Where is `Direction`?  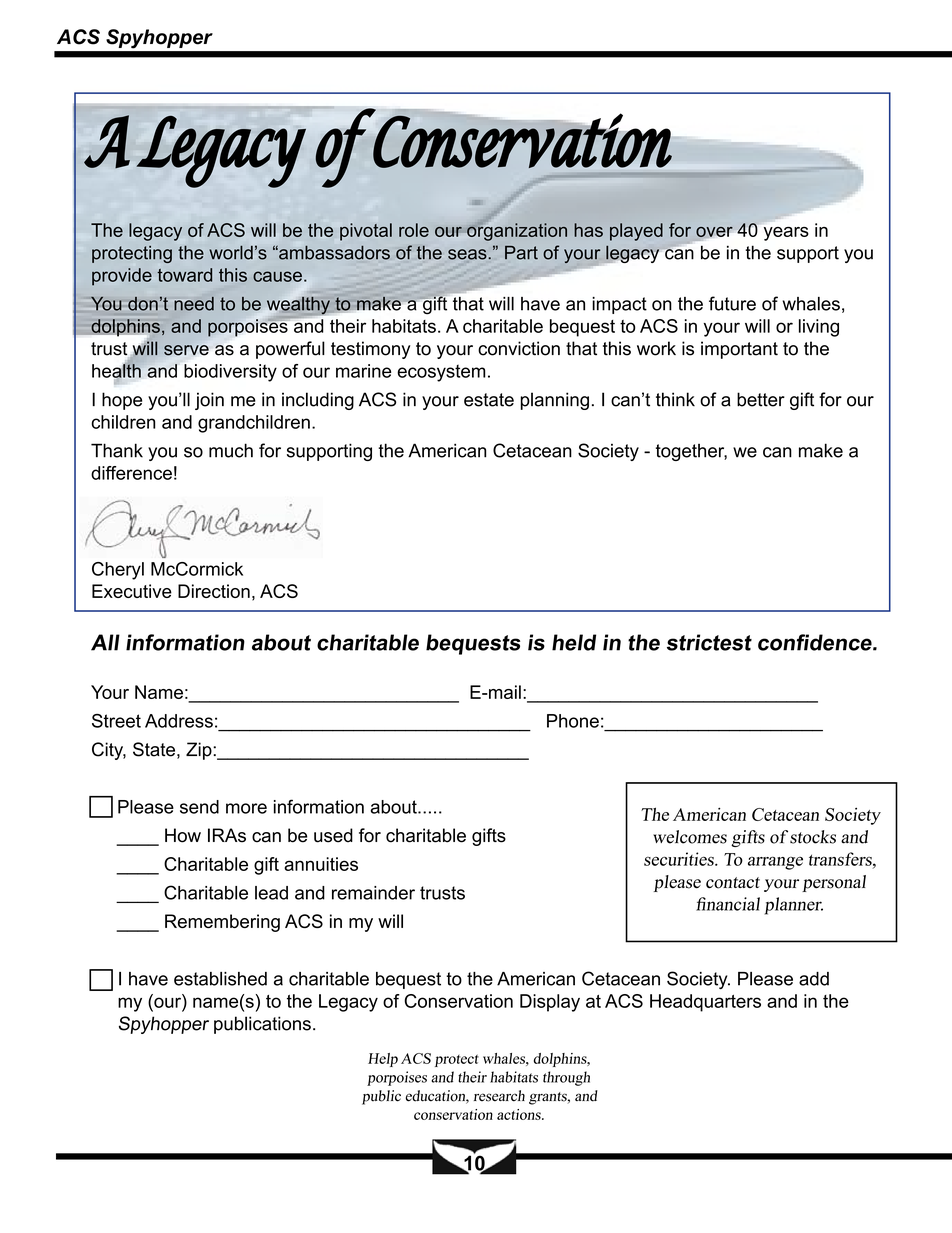
Direction is located at coordinates (214, 591).
